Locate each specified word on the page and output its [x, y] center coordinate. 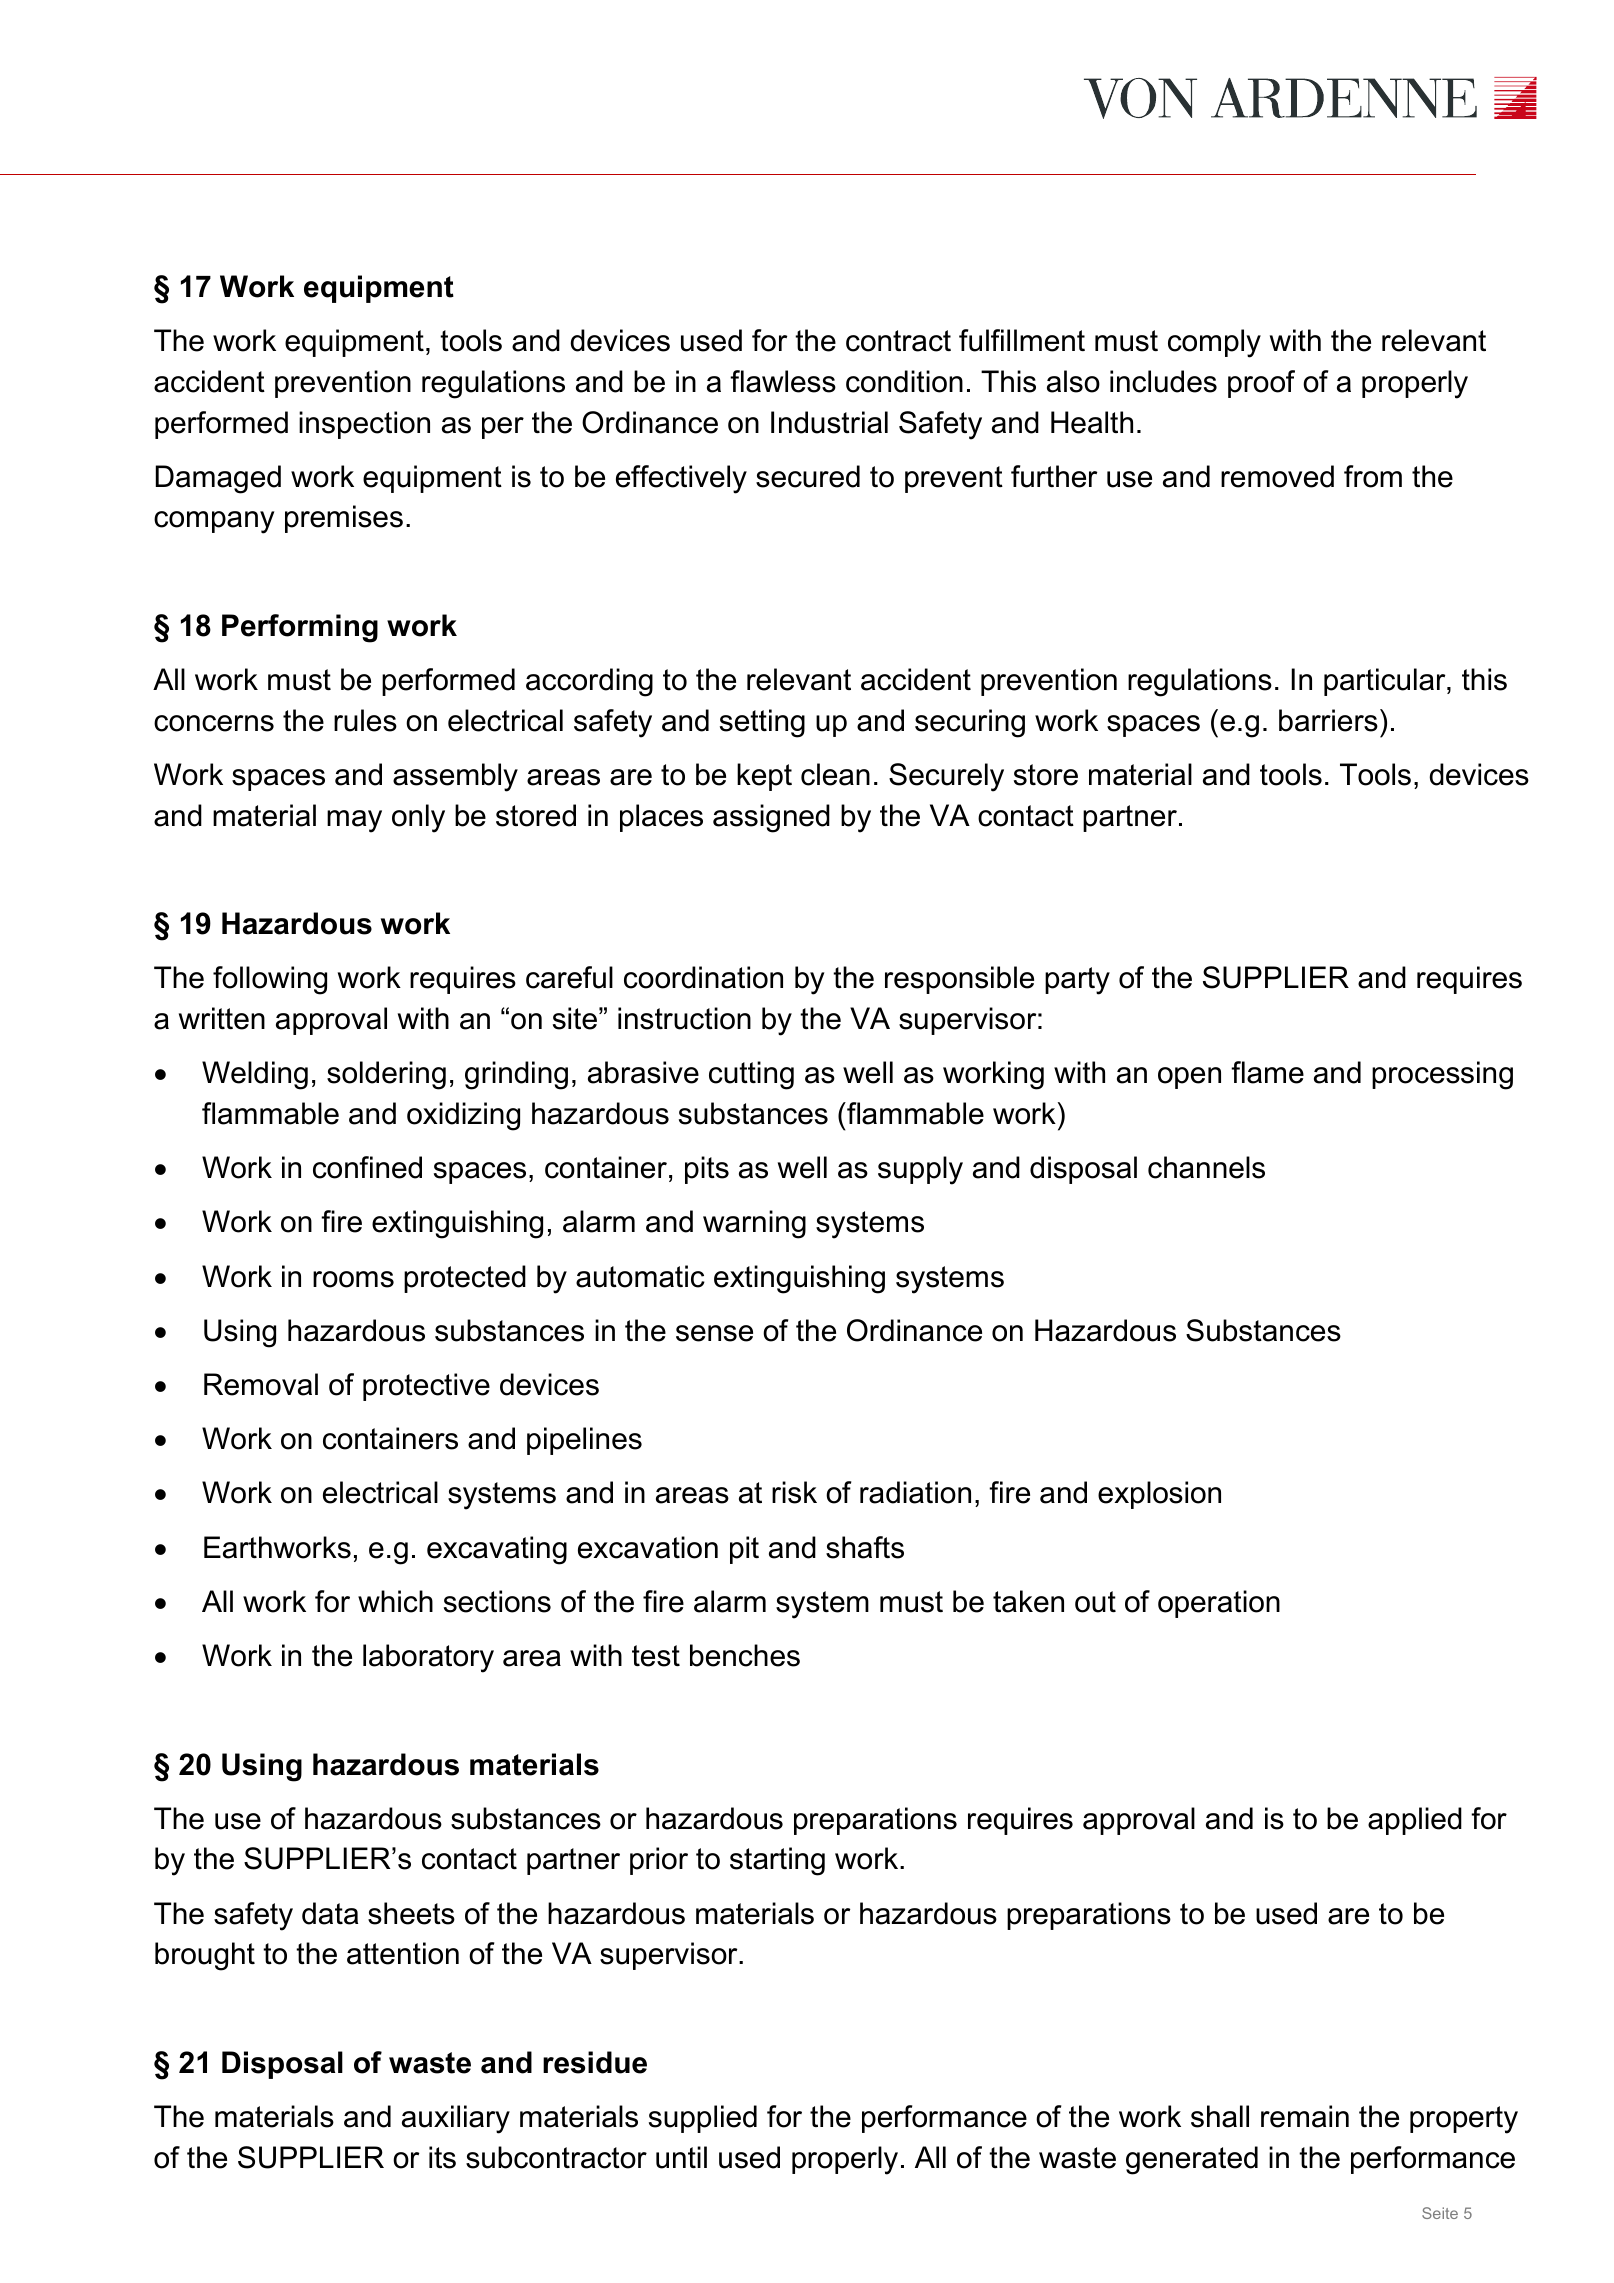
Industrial [829, 422]
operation [1219, 1604]
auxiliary [456, 2119]
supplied [703, 2119]
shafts [865, 1547]
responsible [959, 980]
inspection [364, 425]
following [270, 980]
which [395, 1601]
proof [1261, 384]
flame [1267, 1072]
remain [1305, 2116]
